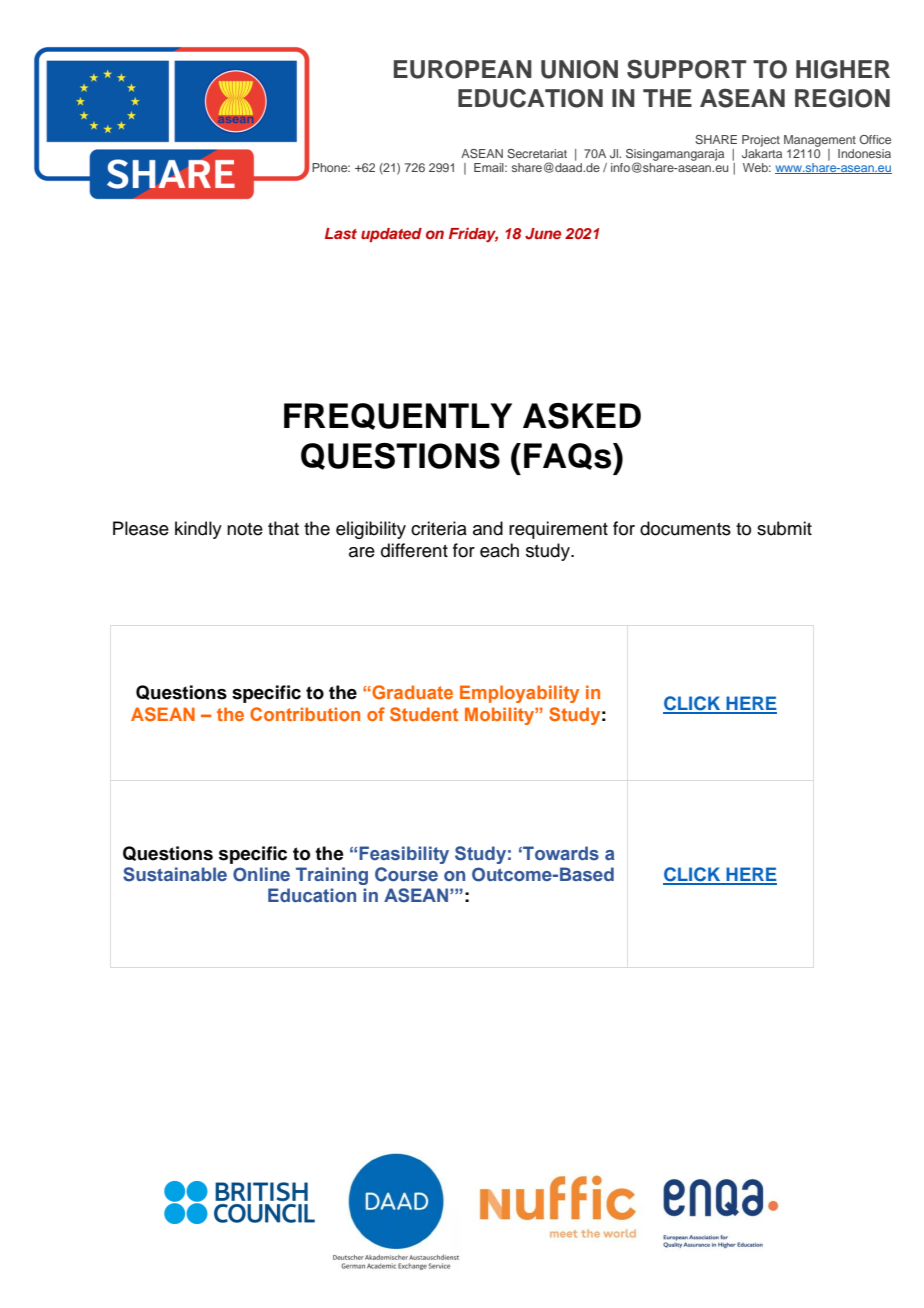 The image size is (924, 1308). I want to click on Course, so click(406, 874).
